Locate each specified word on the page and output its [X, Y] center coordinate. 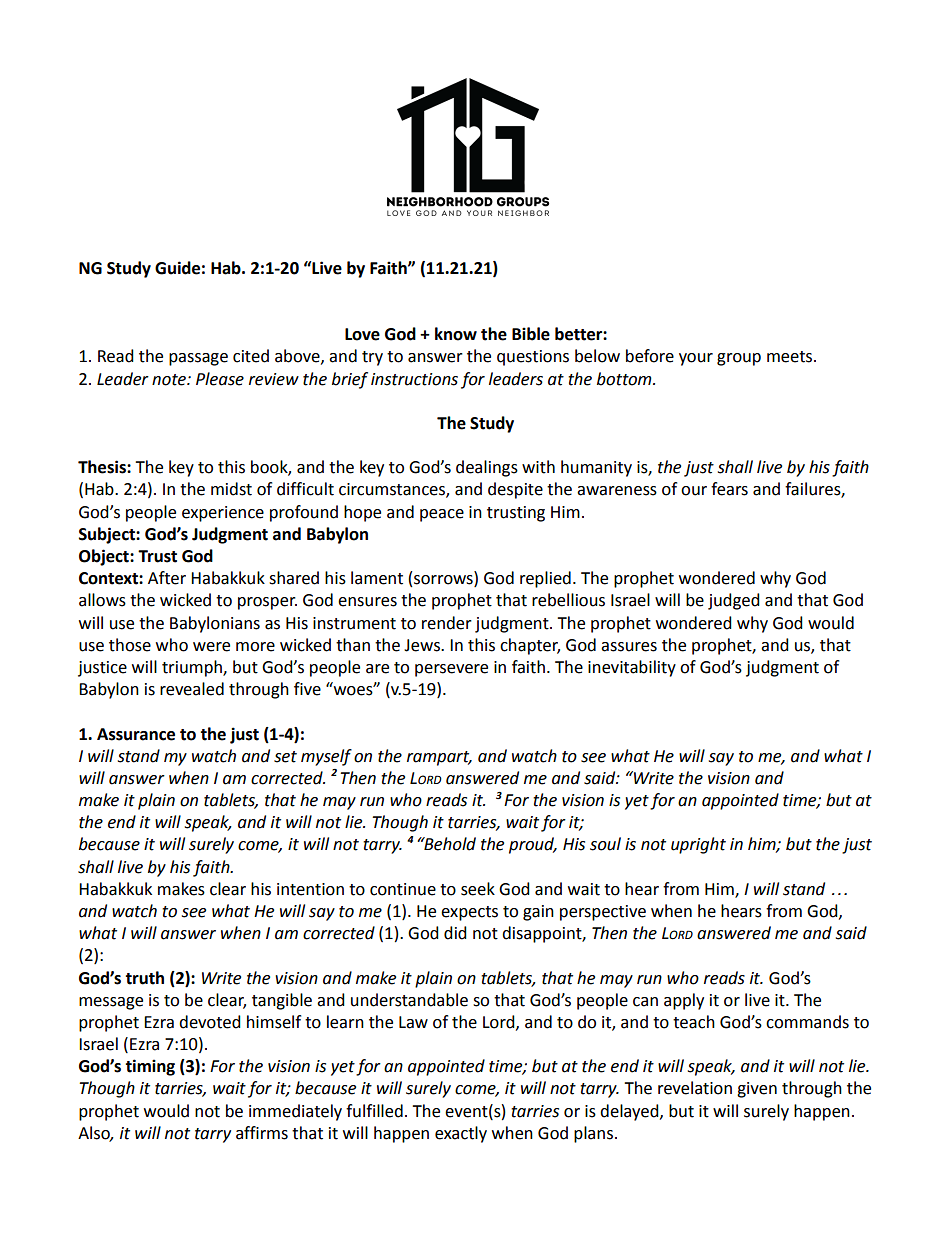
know [456, 334]
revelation [695, 1088]
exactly [461, 1134]
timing [150, 1067]
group [739, 359]
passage [198, 359]
